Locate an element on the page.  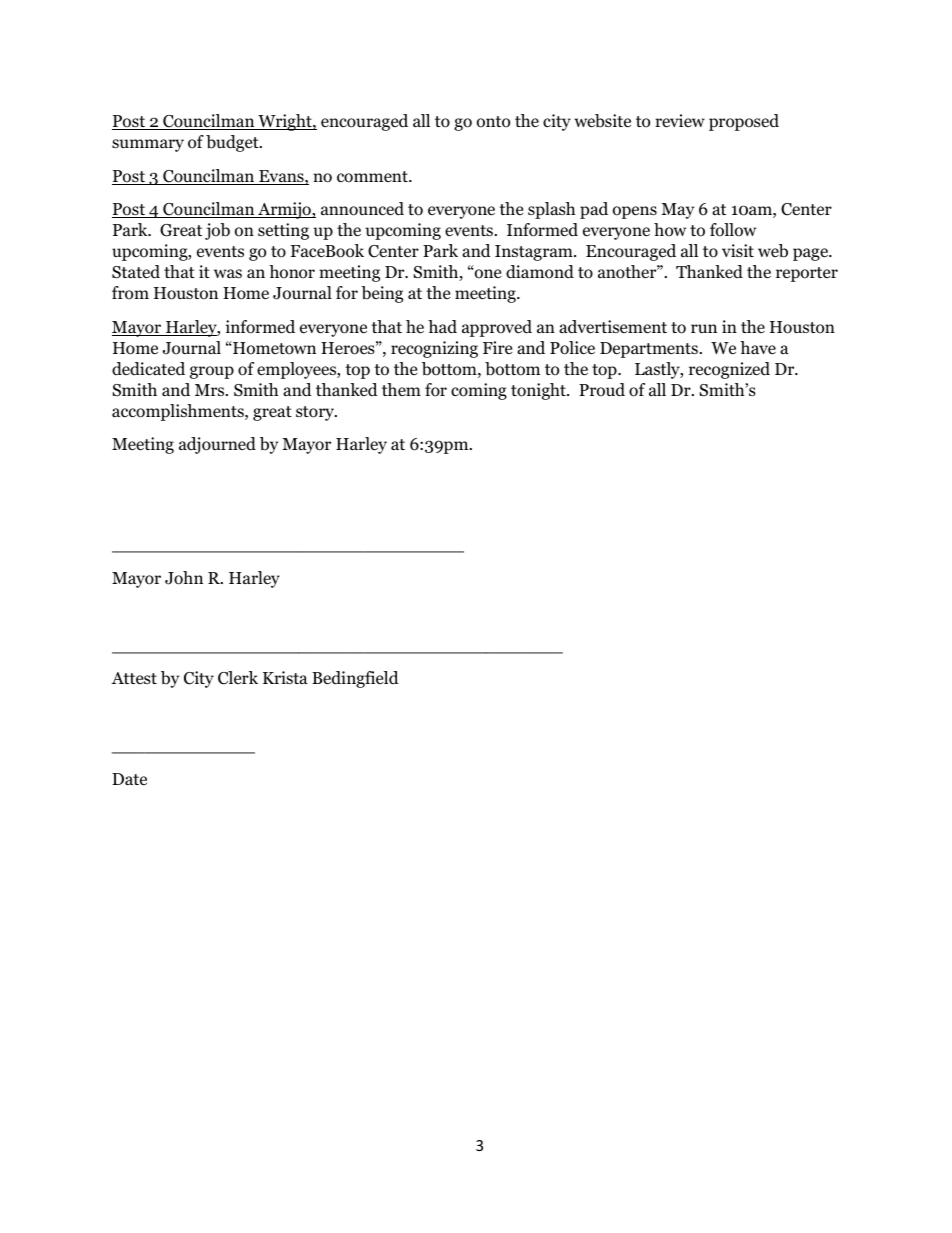
onto is located at coordinates (493, 122).
